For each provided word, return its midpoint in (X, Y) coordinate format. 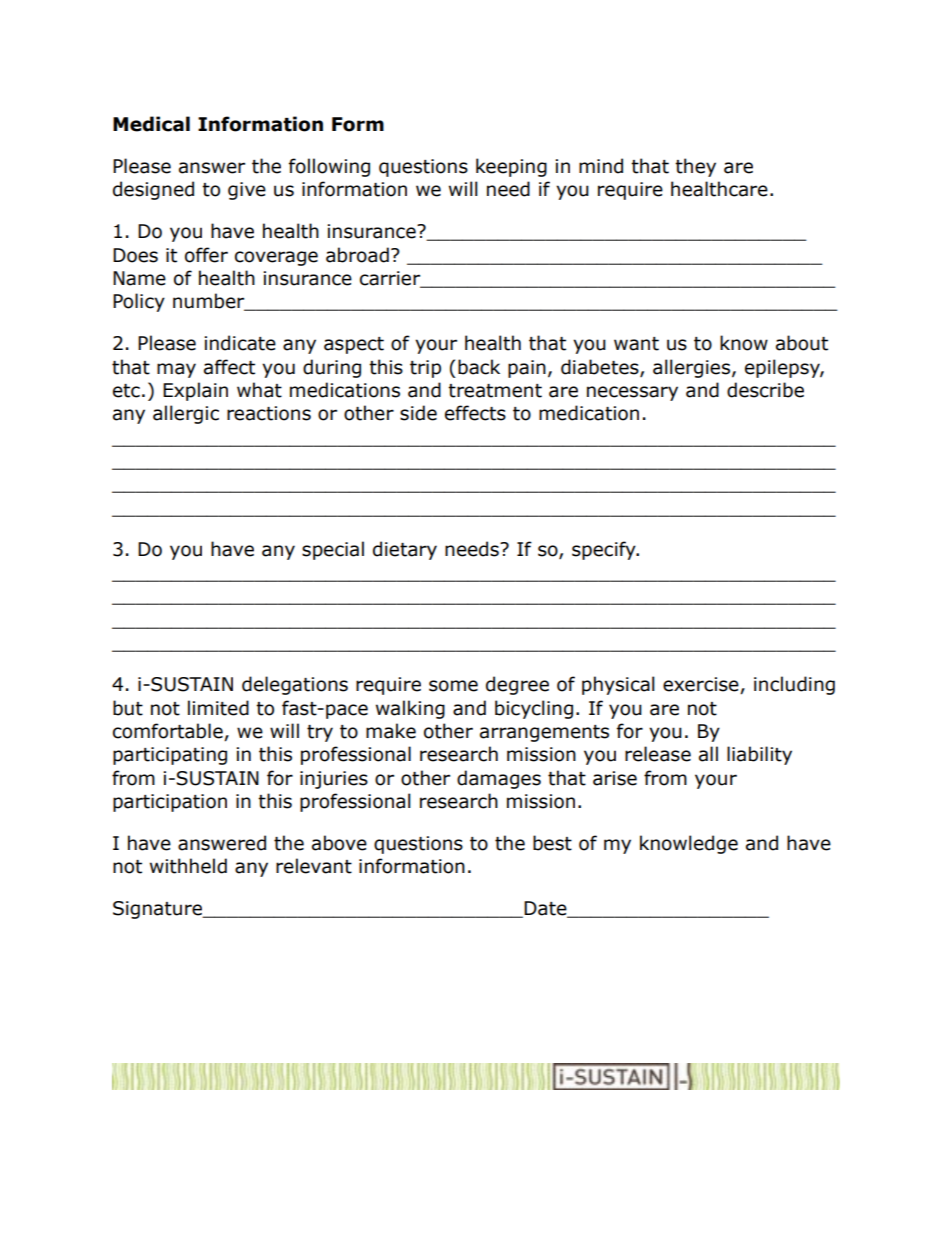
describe (765, 390)
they (695, 167)
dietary (405, 550)
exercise (702, 685)
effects (475, 413)
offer (206, 255)
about (802, 343)
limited (218, 708)
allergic (186, 414)
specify (605, 550)
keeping (511, 167)
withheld (188, 866)
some (453, 686)
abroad (357, 255)
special (333, 550)
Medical (151, 124)
